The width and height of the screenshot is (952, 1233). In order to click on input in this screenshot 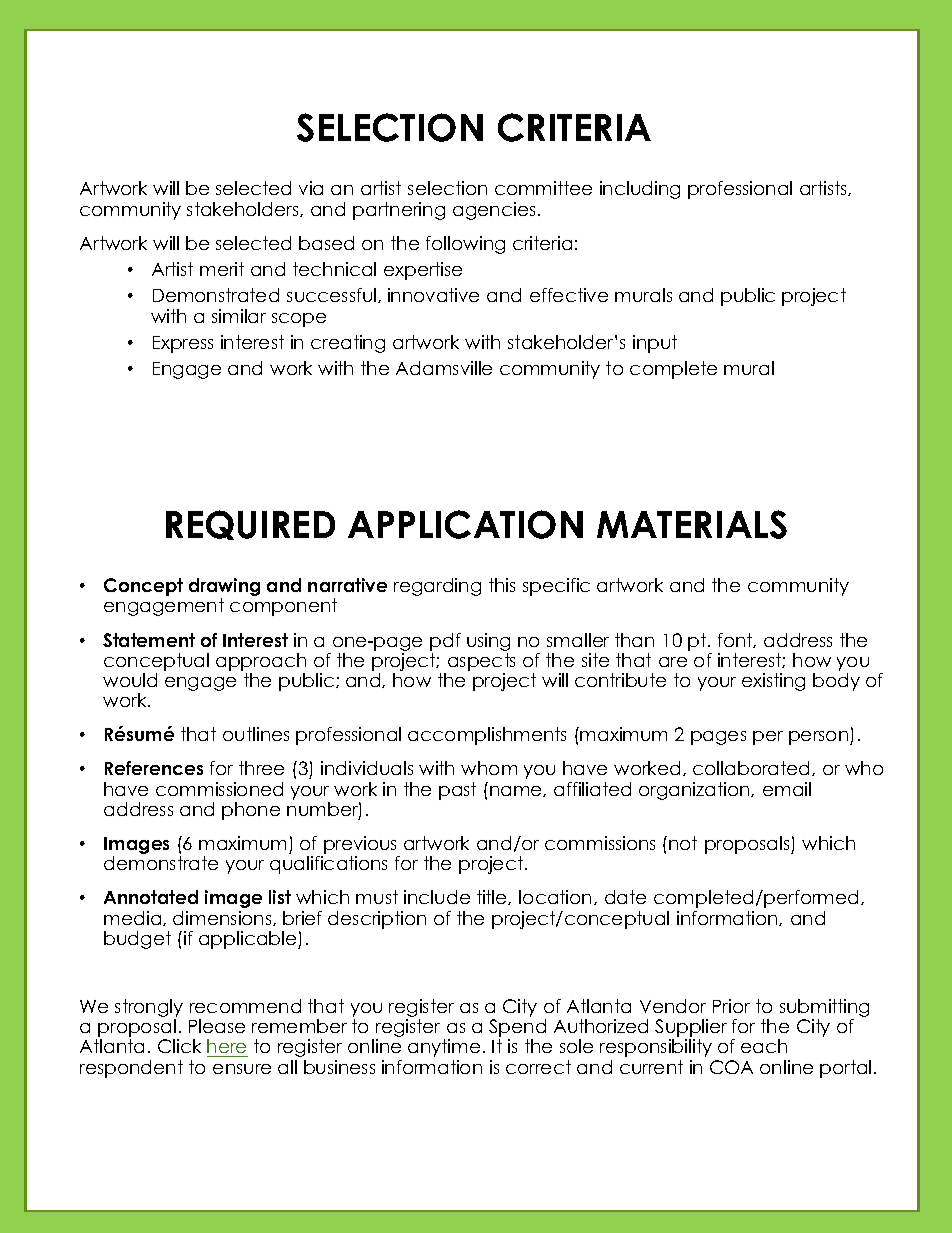, I will do `click(655, 344)`.
